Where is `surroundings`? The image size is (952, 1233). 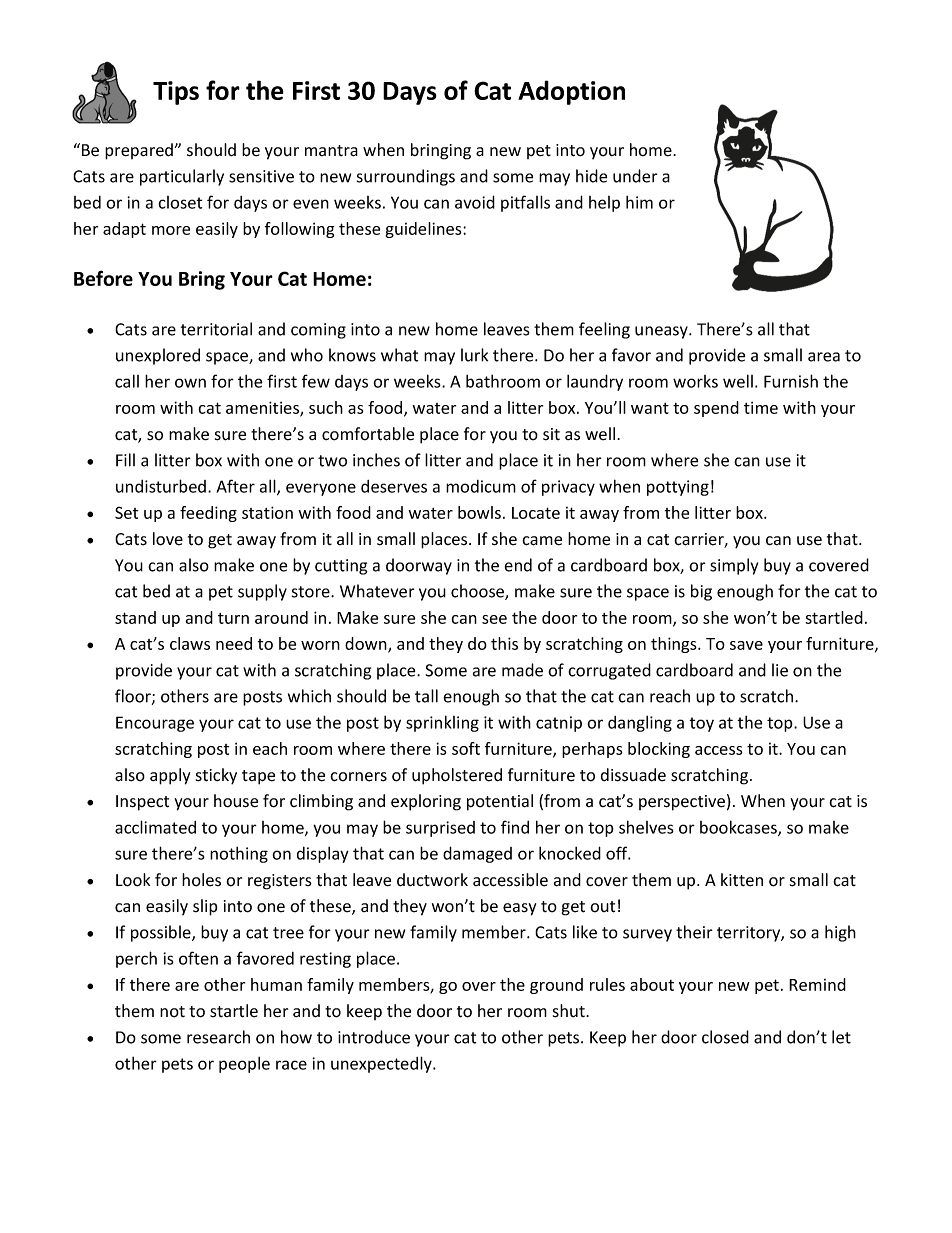 surroundings is located at coordinates (406, 177).
